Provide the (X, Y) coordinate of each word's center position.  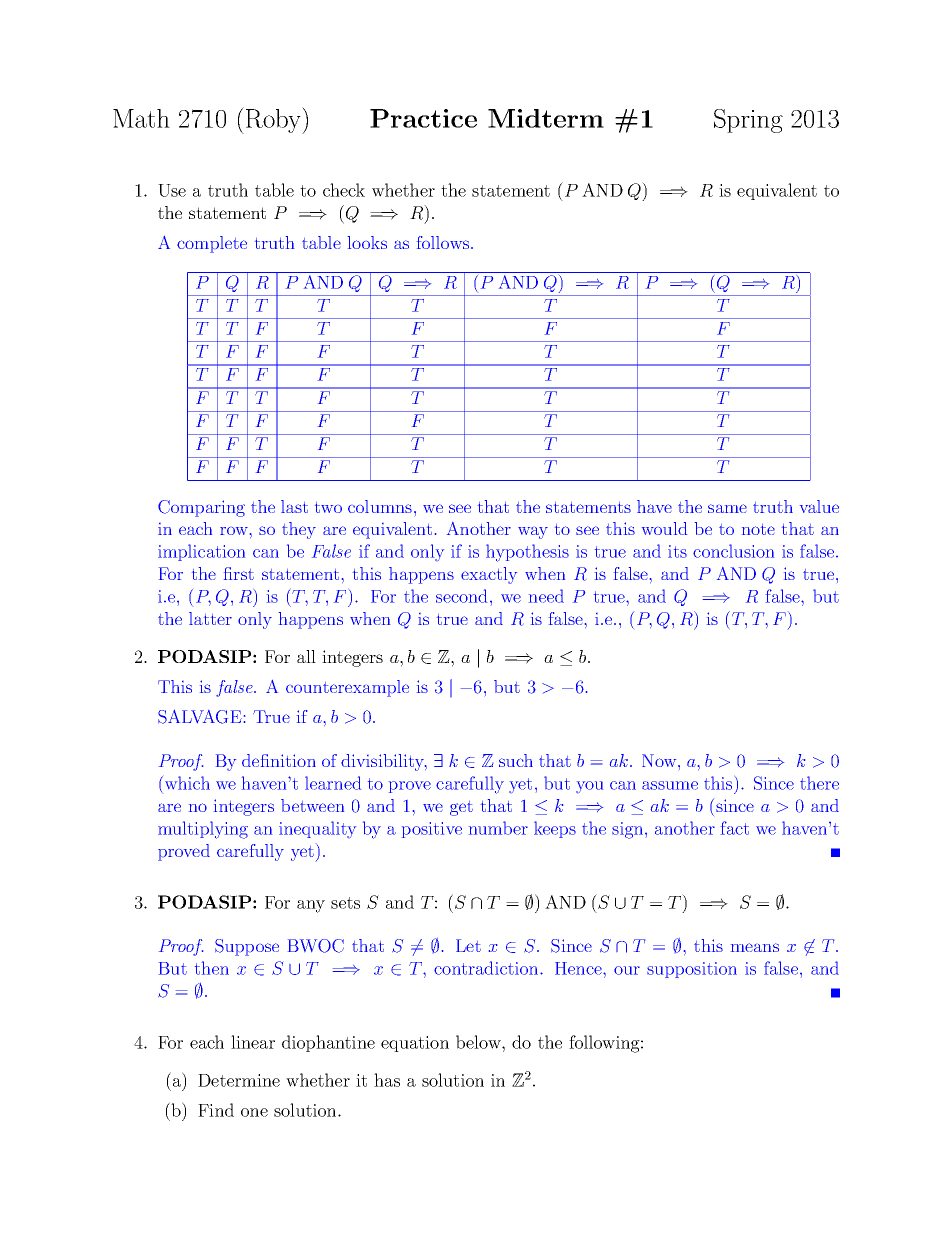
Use (172, 190)
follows (444, 242)
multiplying (203, 830)
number (498, 828)
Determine (239, 1080)
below (479, 1042)
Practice (423, 118)
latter (210, 618)
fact (735, 828)
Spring (748, 121)
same (727, 508)
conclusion (733, 551)
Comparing (201, 508)
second (461, 596)
